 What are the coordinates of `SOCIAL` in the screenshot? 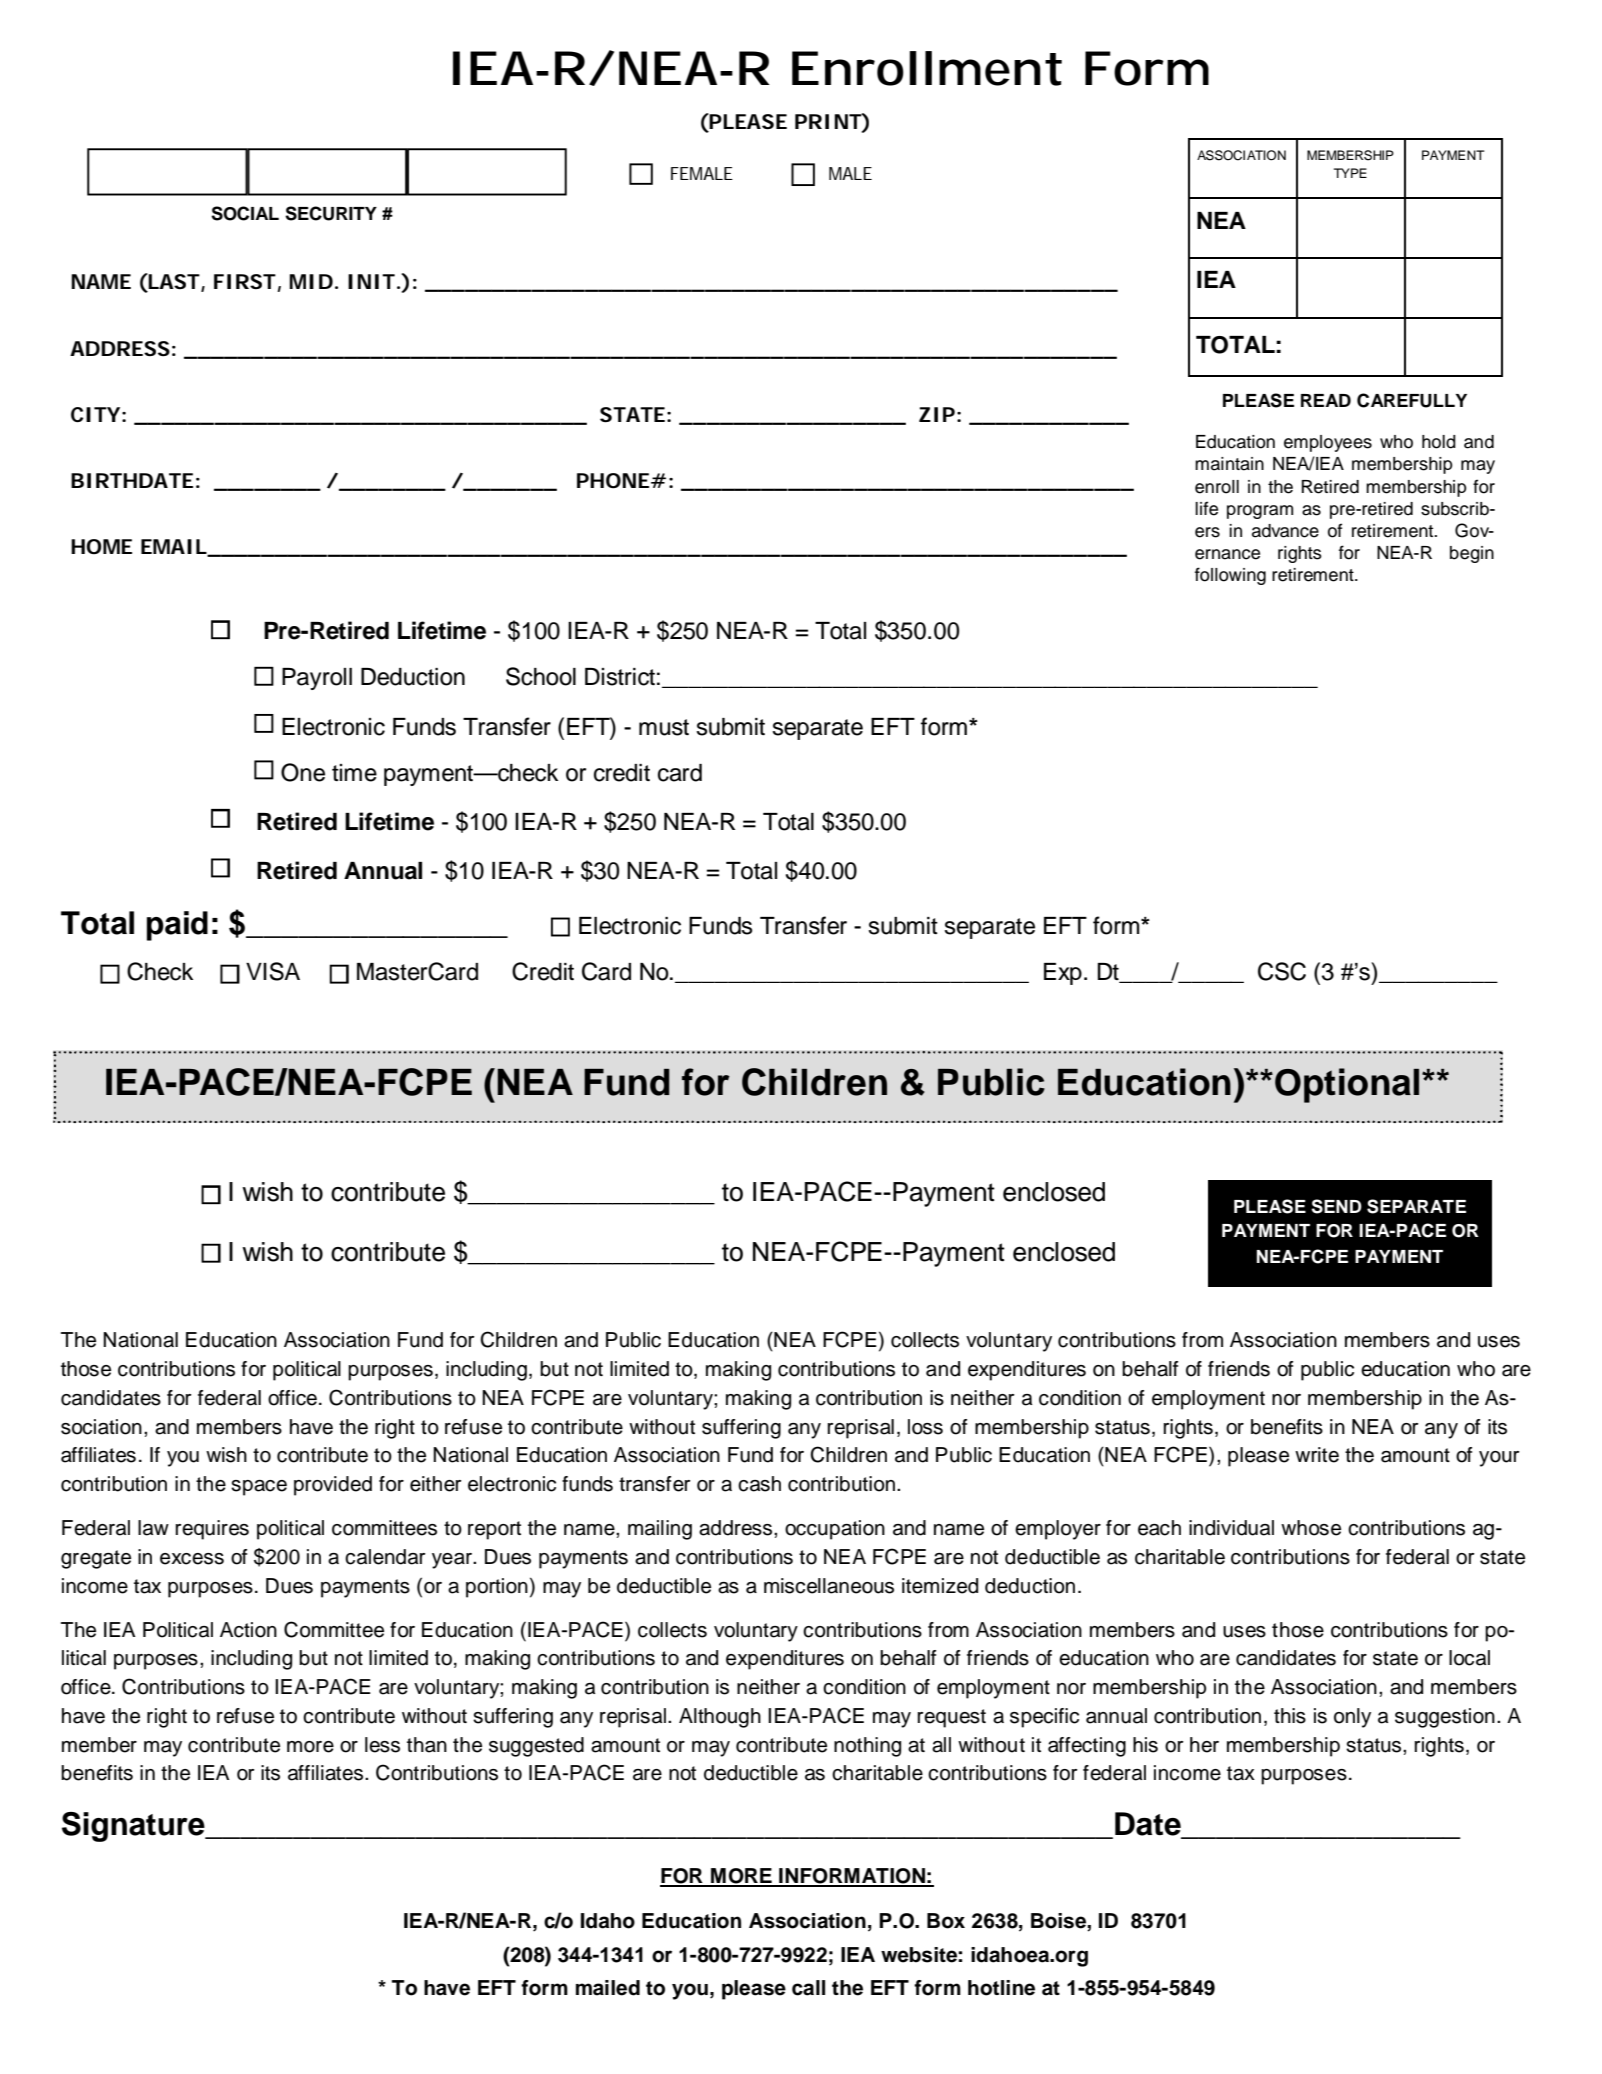 It's located at (245, 213).
